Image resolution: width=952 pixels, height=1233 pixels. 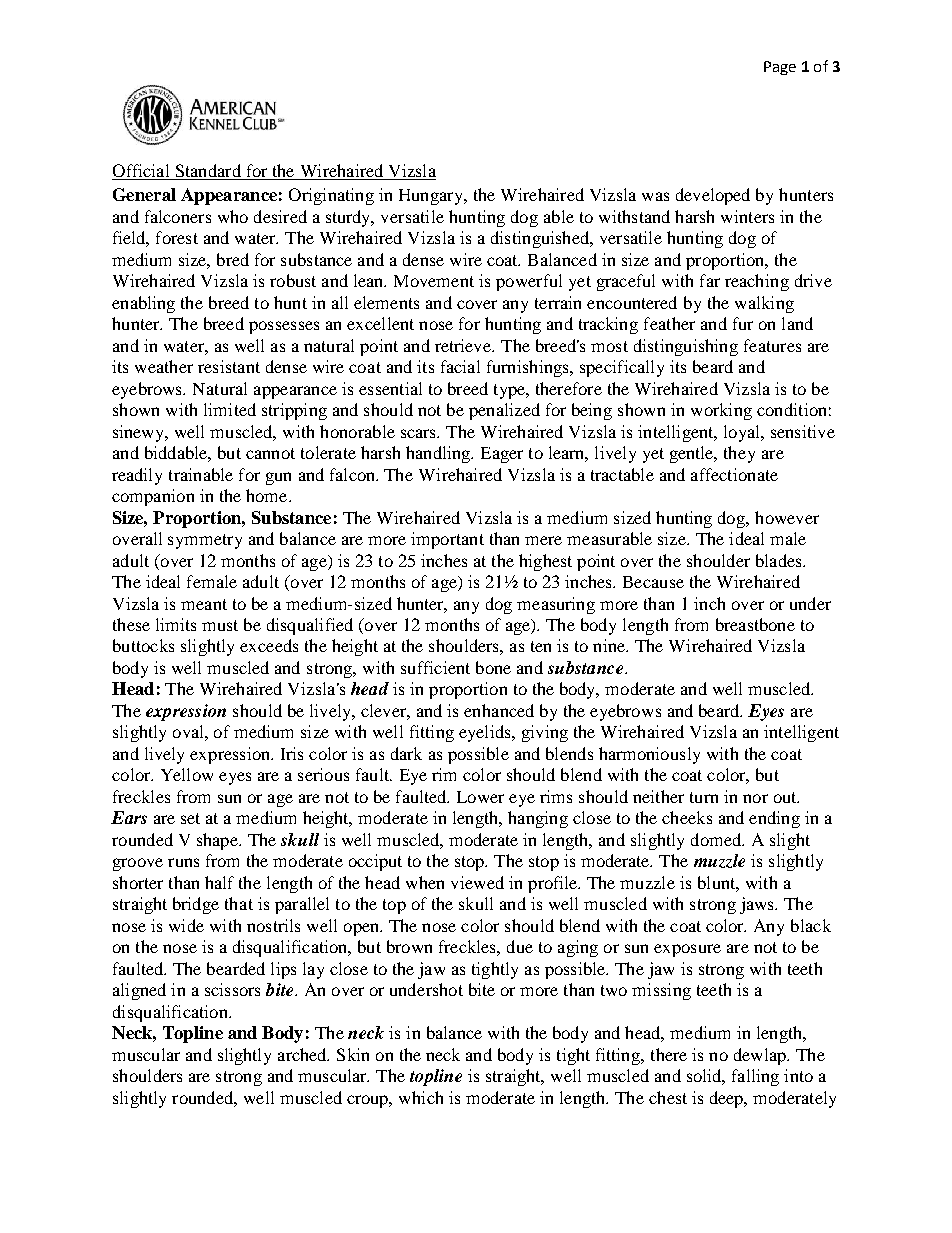 What do you see at coordinates (464, 345) in the screenshot?
I see `retrieve` at bounding box center [464, 345].
